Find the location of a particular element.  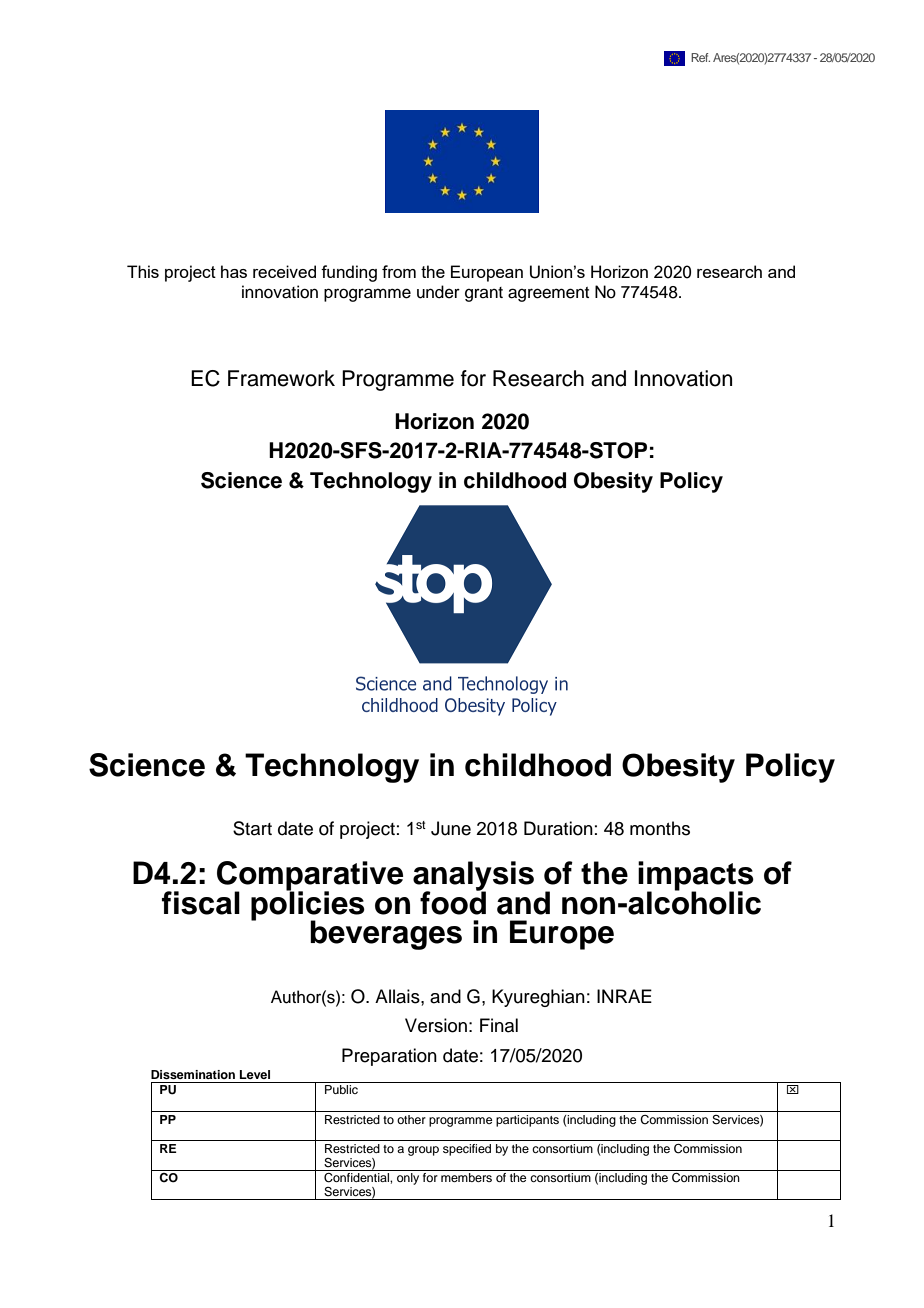

months is located at coordinates (660, 828).
